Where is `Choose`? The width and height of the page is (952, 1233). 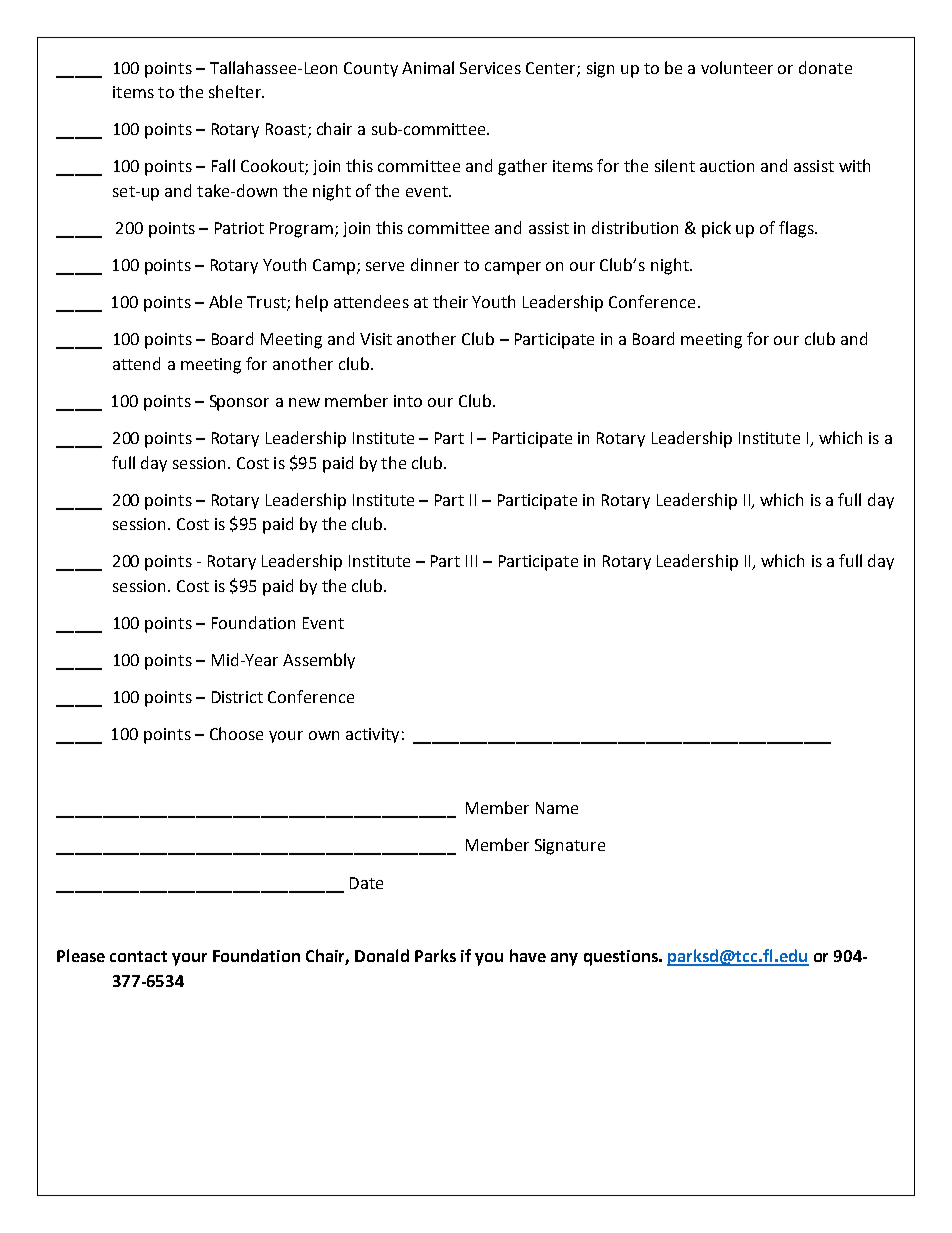
Choose is located at coordinates (236, 733).
